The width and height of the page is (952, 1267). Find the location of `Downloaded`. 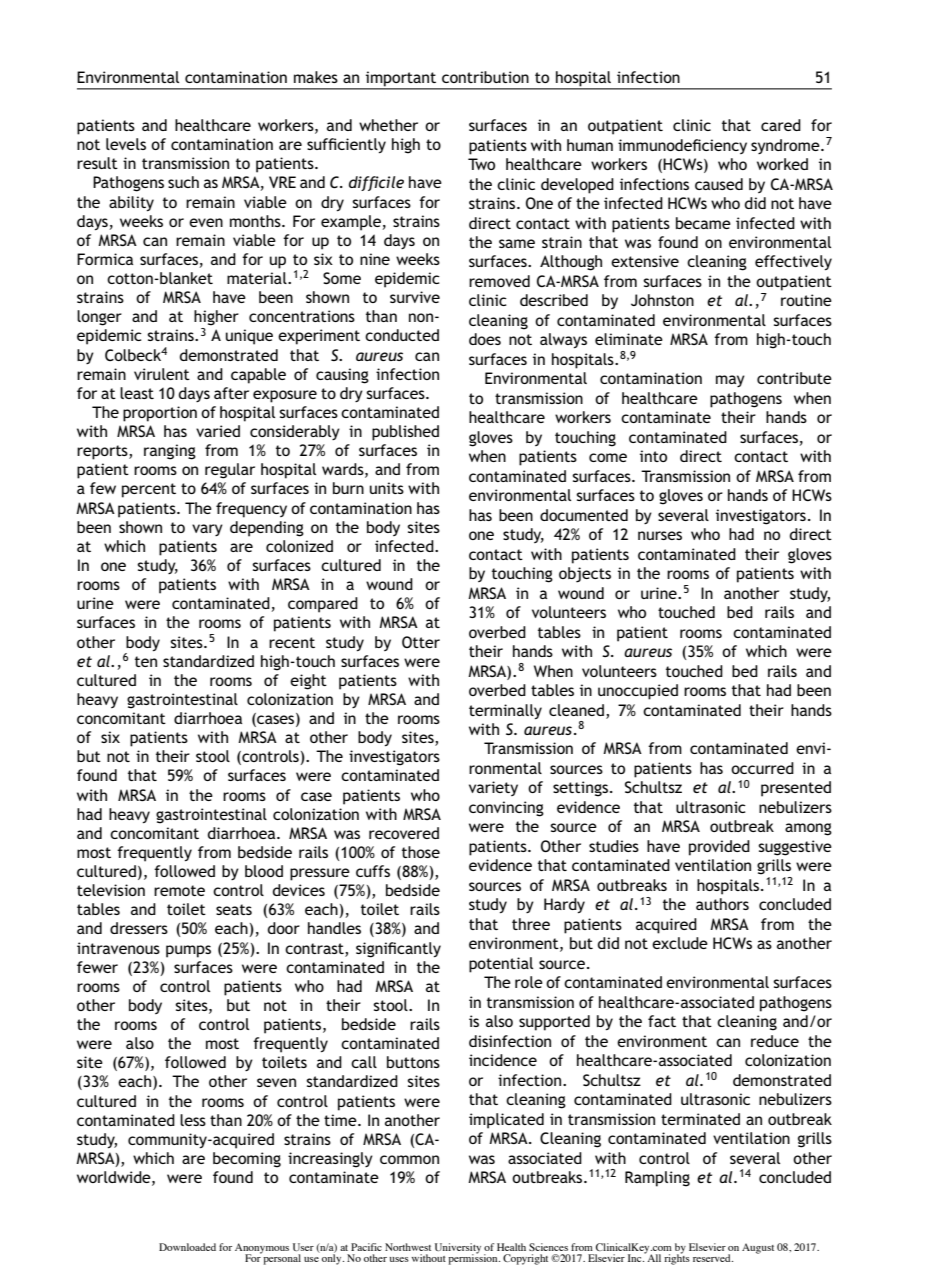

Downloaded is located at coordinates (187, 1247).
